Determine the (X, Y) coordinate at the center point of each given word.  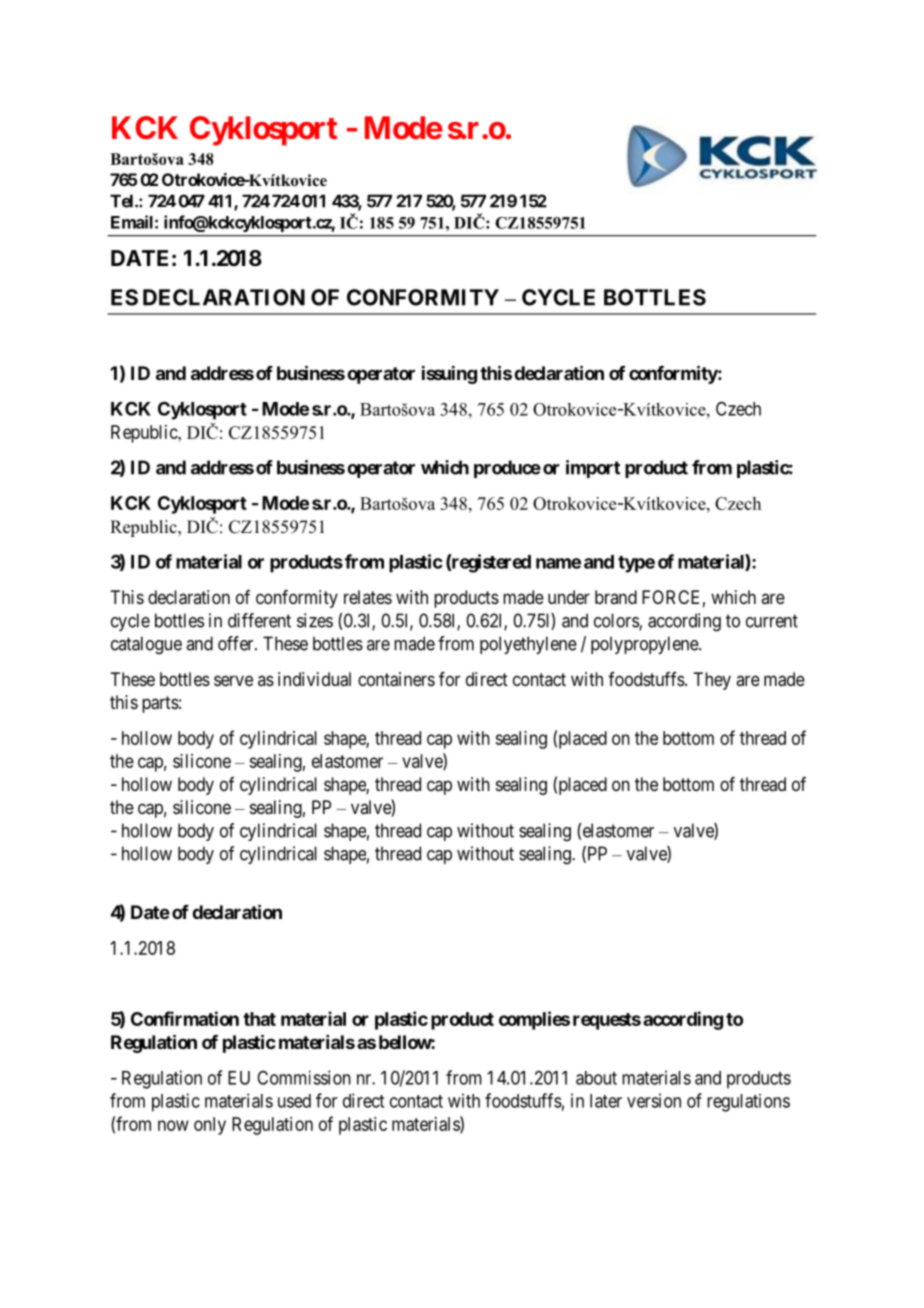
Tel (123, 201)
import (593, 469)
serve (233, 680)
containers (396, 679)
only (210, 1126)
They (712, 681)
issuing (449, 374)
